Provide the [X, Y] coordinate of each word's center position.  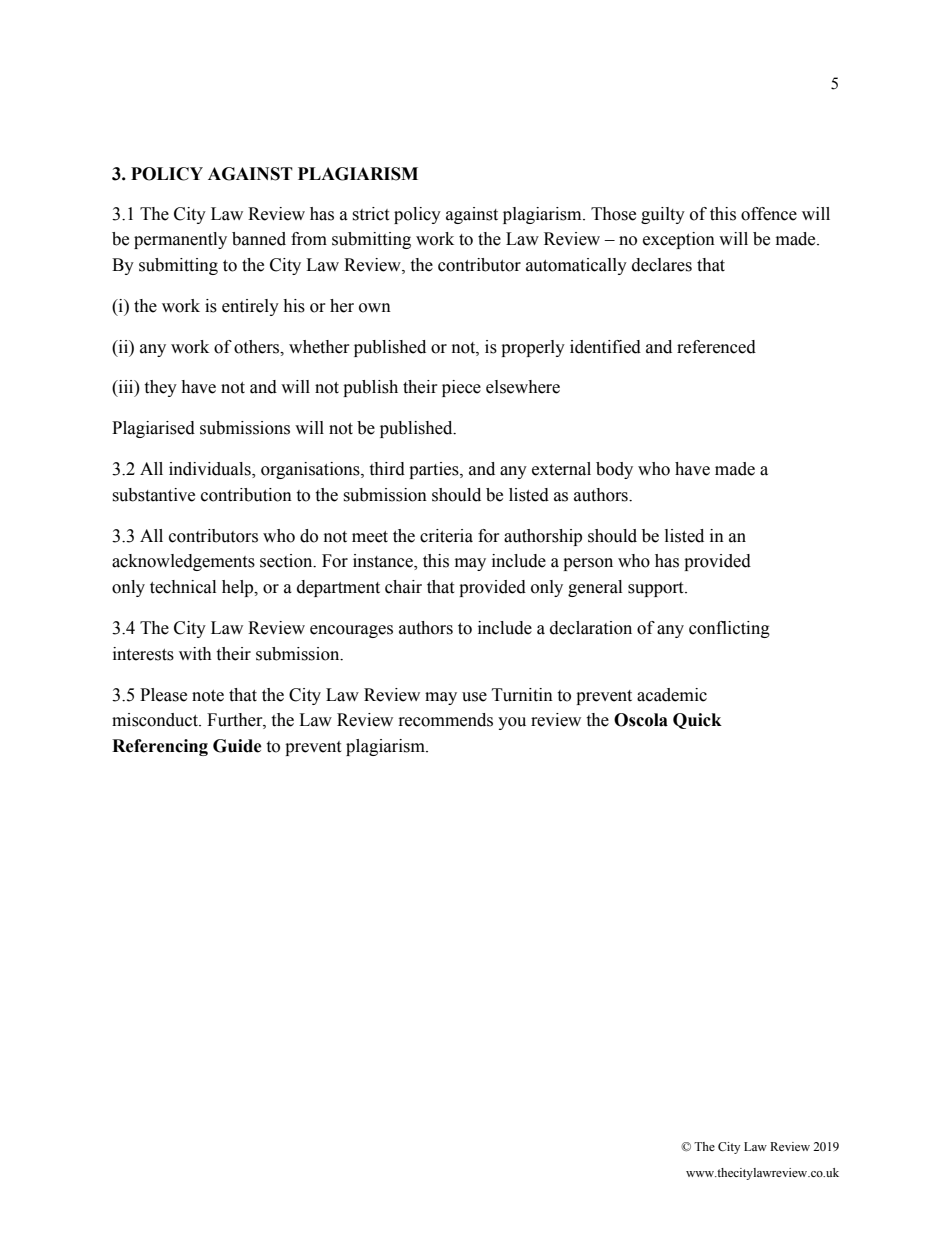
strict [370, 214]
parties [435, 470]
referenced [716, 347]
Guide [237, 746]
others [258, 347]
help [239, 588]
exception [679, 240]
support [657, 589]
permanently [180, 240]
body [614, 470]
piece [461, 388]
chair [403, 587]
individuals [211, 470]
